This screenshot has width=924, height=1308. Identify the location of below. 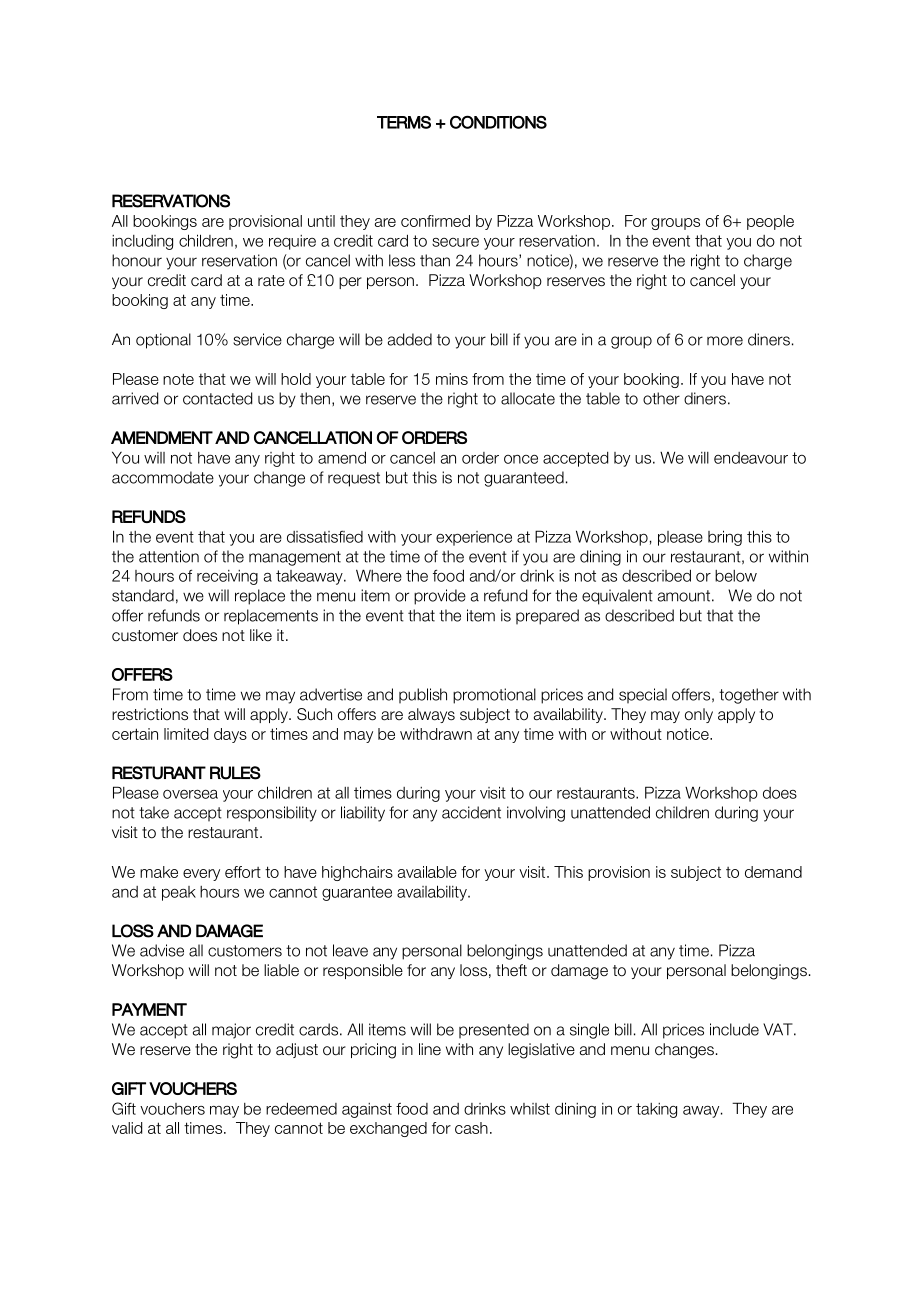
(736, 576).
